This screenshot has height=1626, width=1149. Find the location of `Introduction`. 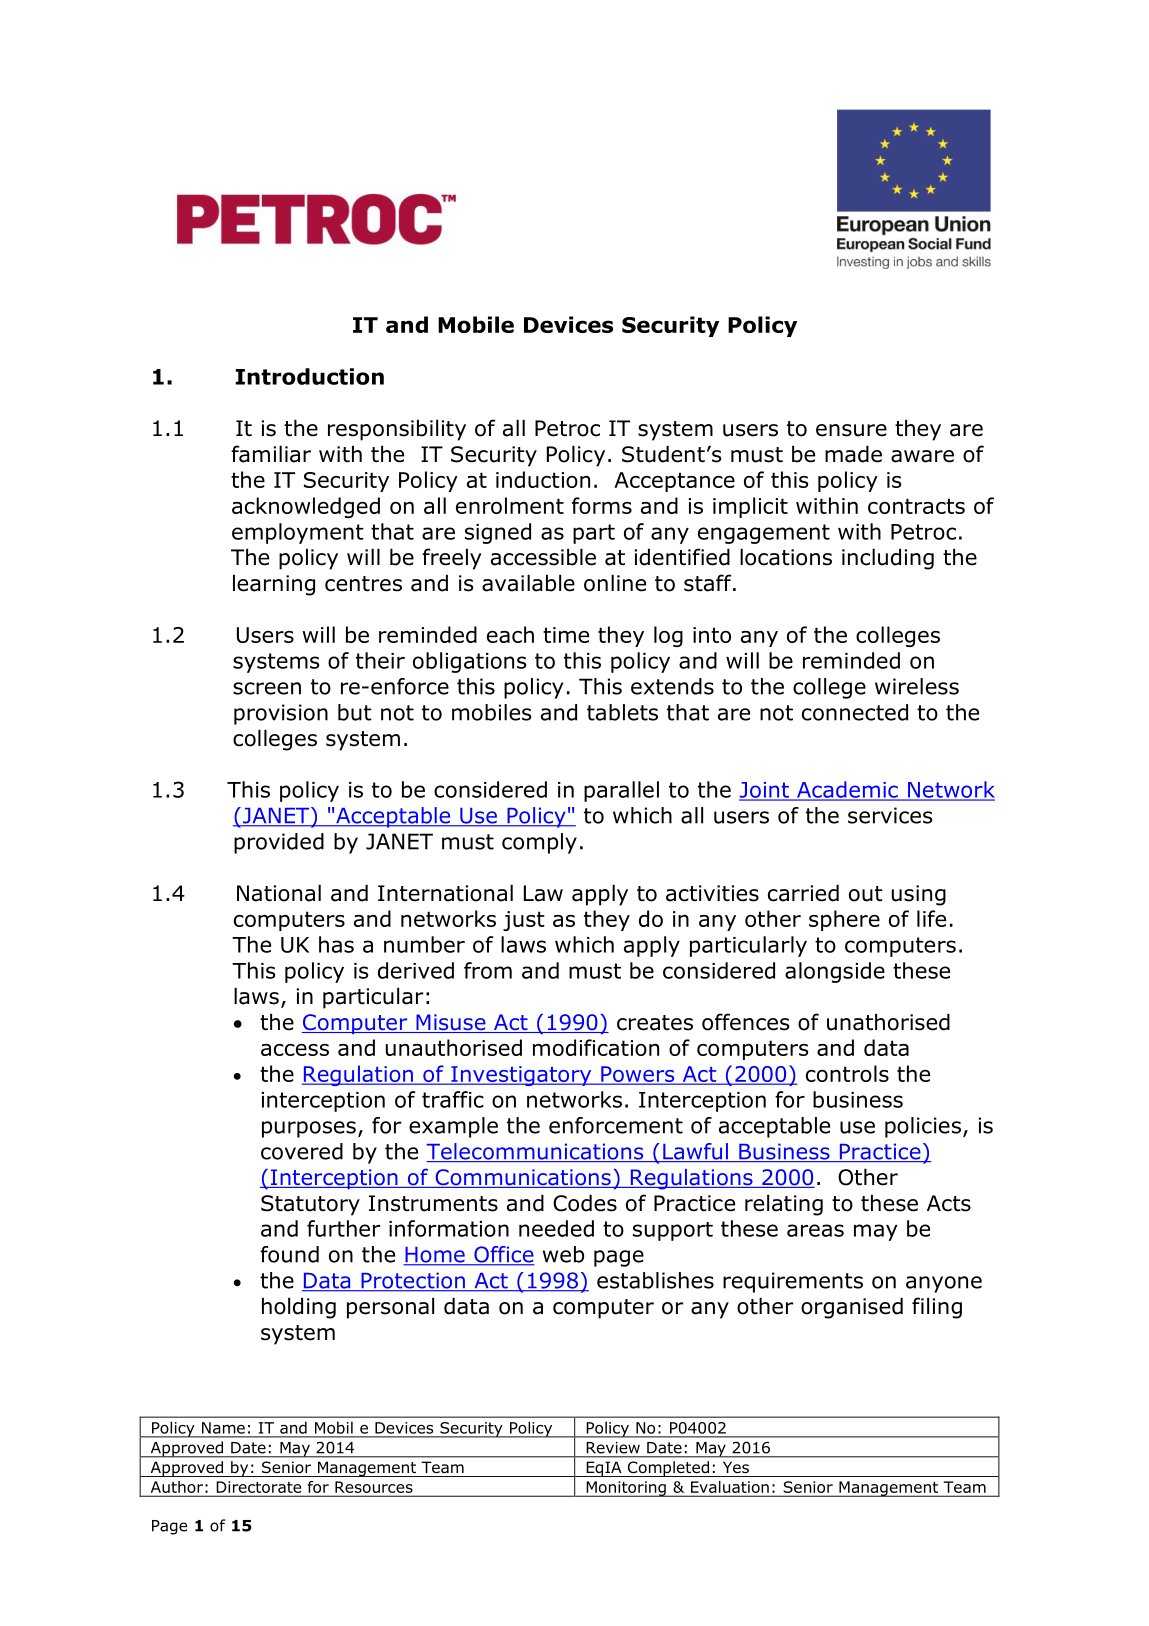

Introduction is located at coordinates (309, 376).
